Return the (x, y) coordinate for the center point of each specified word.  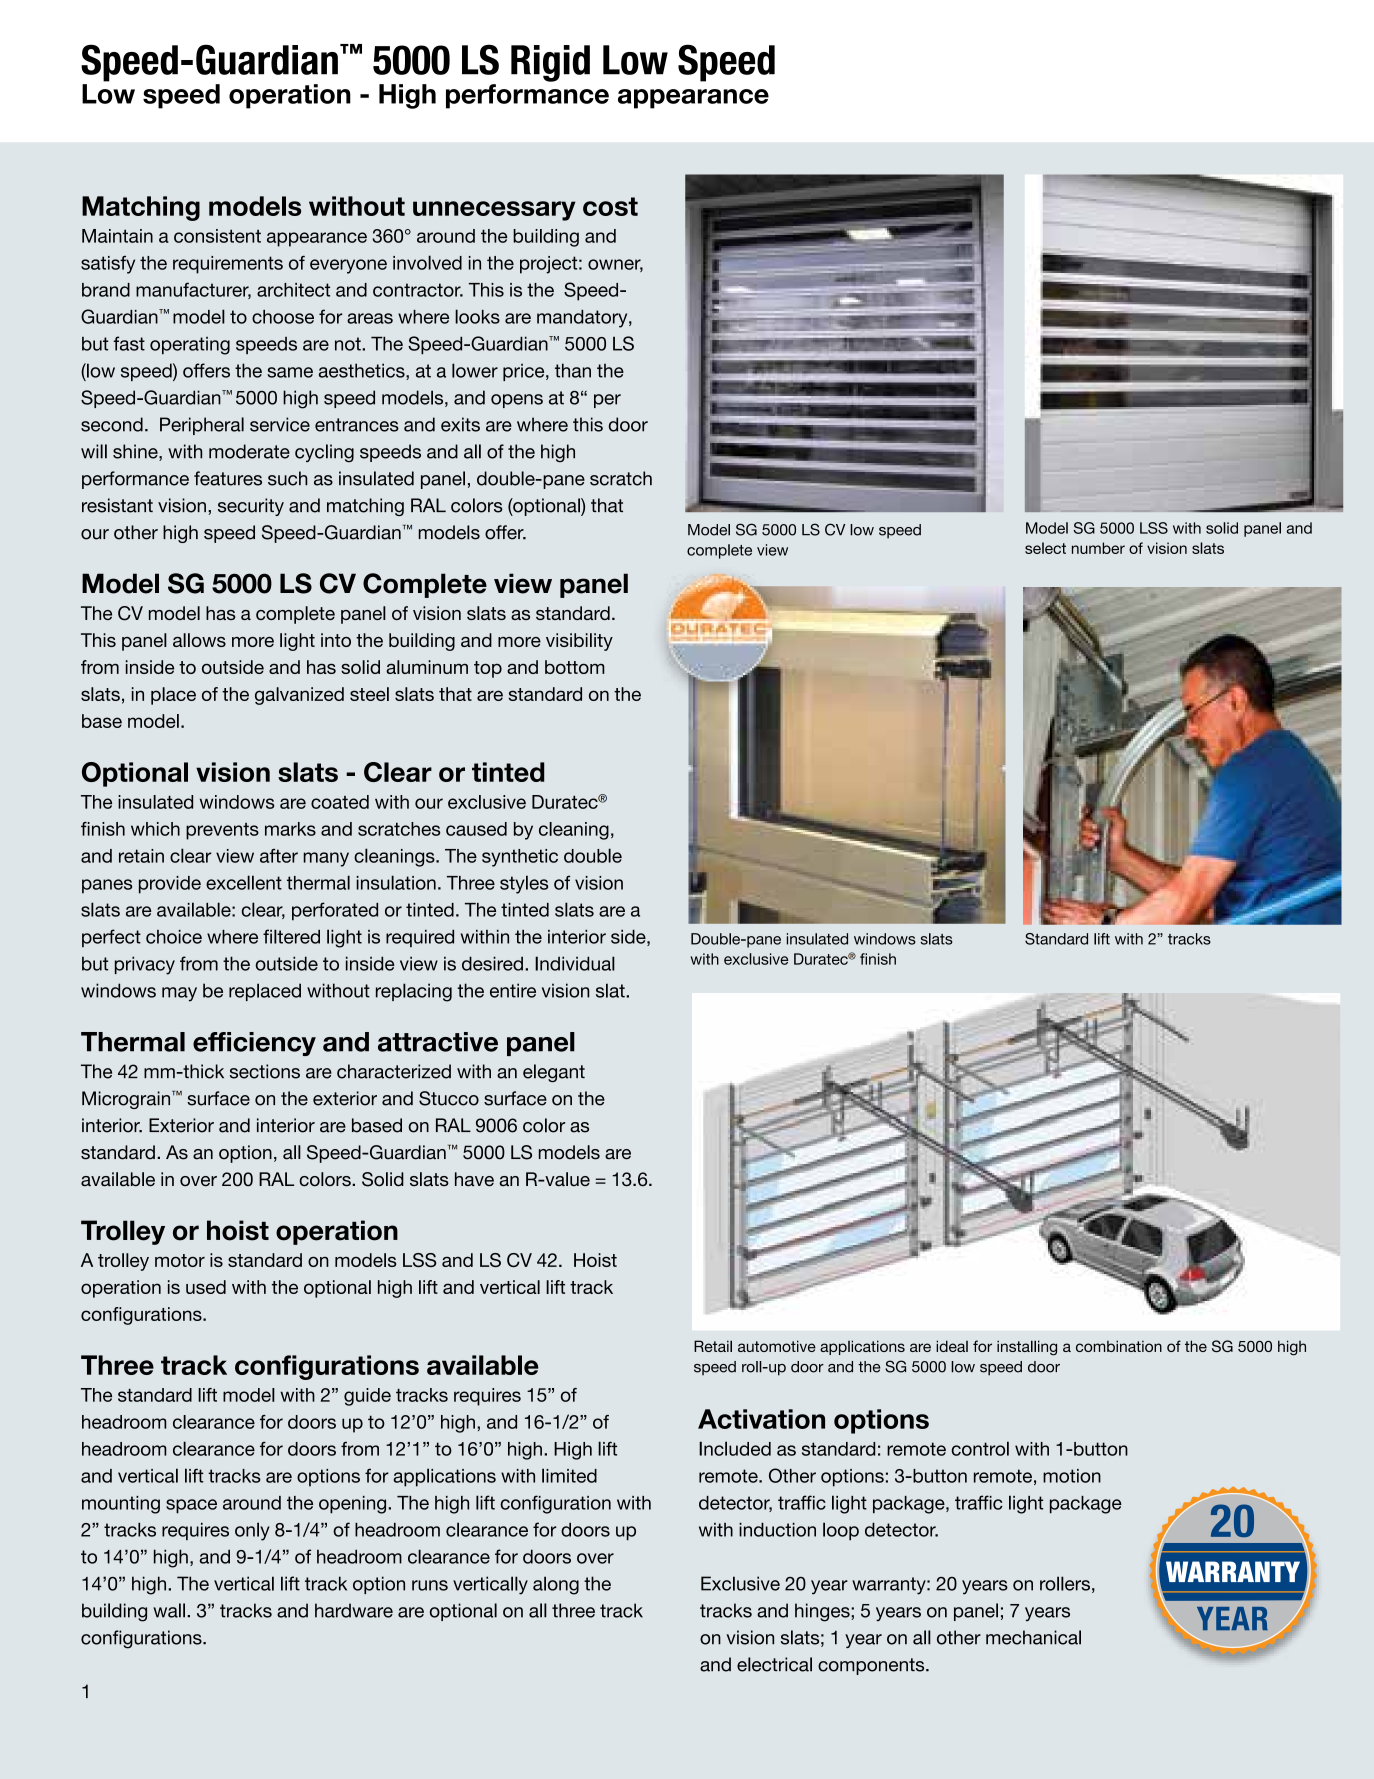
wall (169, 1610)
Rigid (550, 63)
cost (610, 206)
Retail (713, 1346)
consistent (217, 236)
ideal (952, 1346)
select (1045, 548)
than (573, 370)
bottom (575, 667)
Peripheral (202, 426)
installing (1027, 1348)
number (1098, 548)
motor (180, 1260)
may (179, 994)
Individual (575, 963)
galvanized (299, 696)
